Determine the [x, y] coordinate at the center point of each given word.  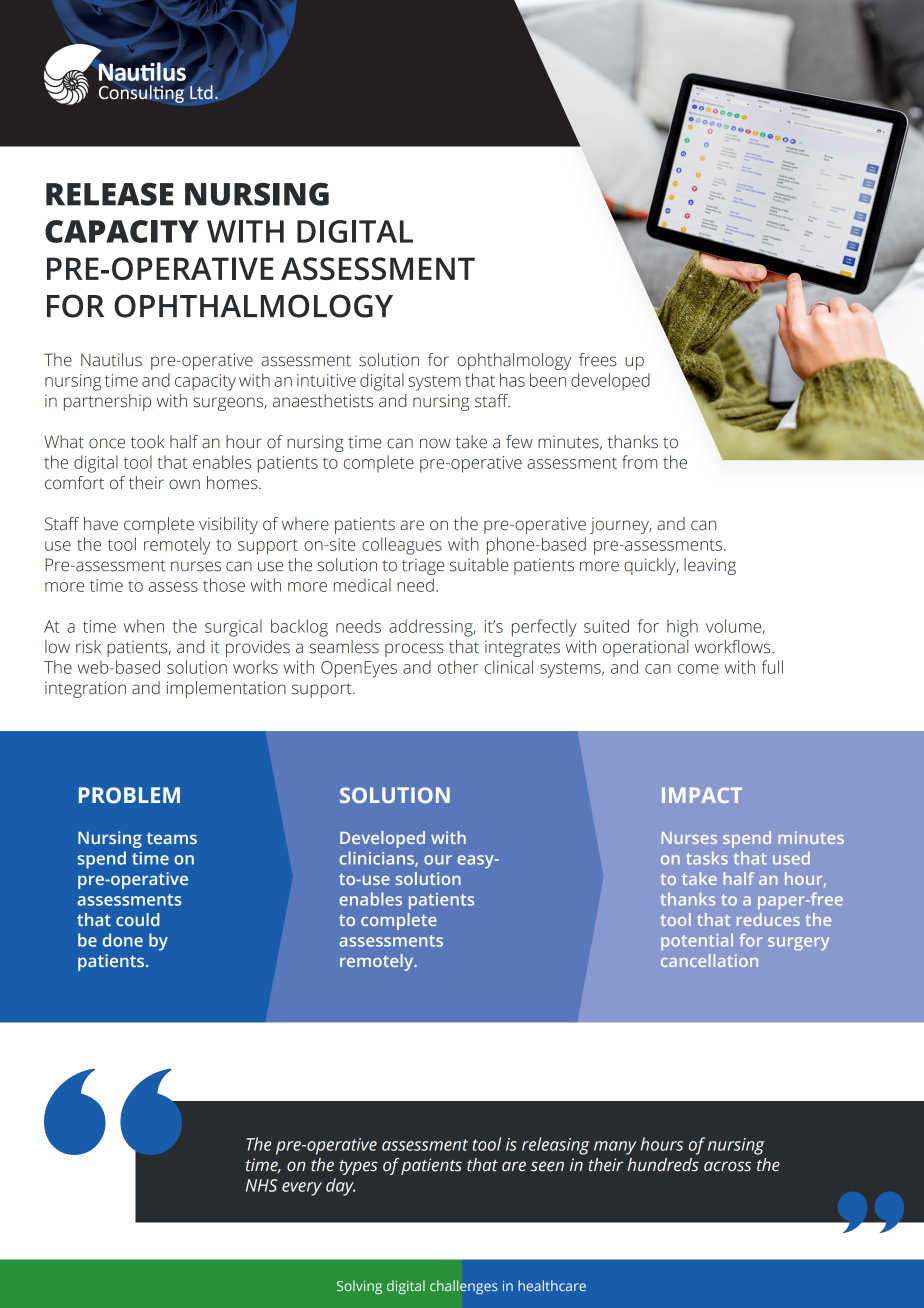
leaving [710, 566]
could [137, 919]
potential [697, 941]
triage [423, 566]
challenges [464, 1287]
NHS [262, 1185]
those [224, 585]
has [512, 380]
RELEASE [109, 194]
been [548, 380]
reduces [768, 919]
